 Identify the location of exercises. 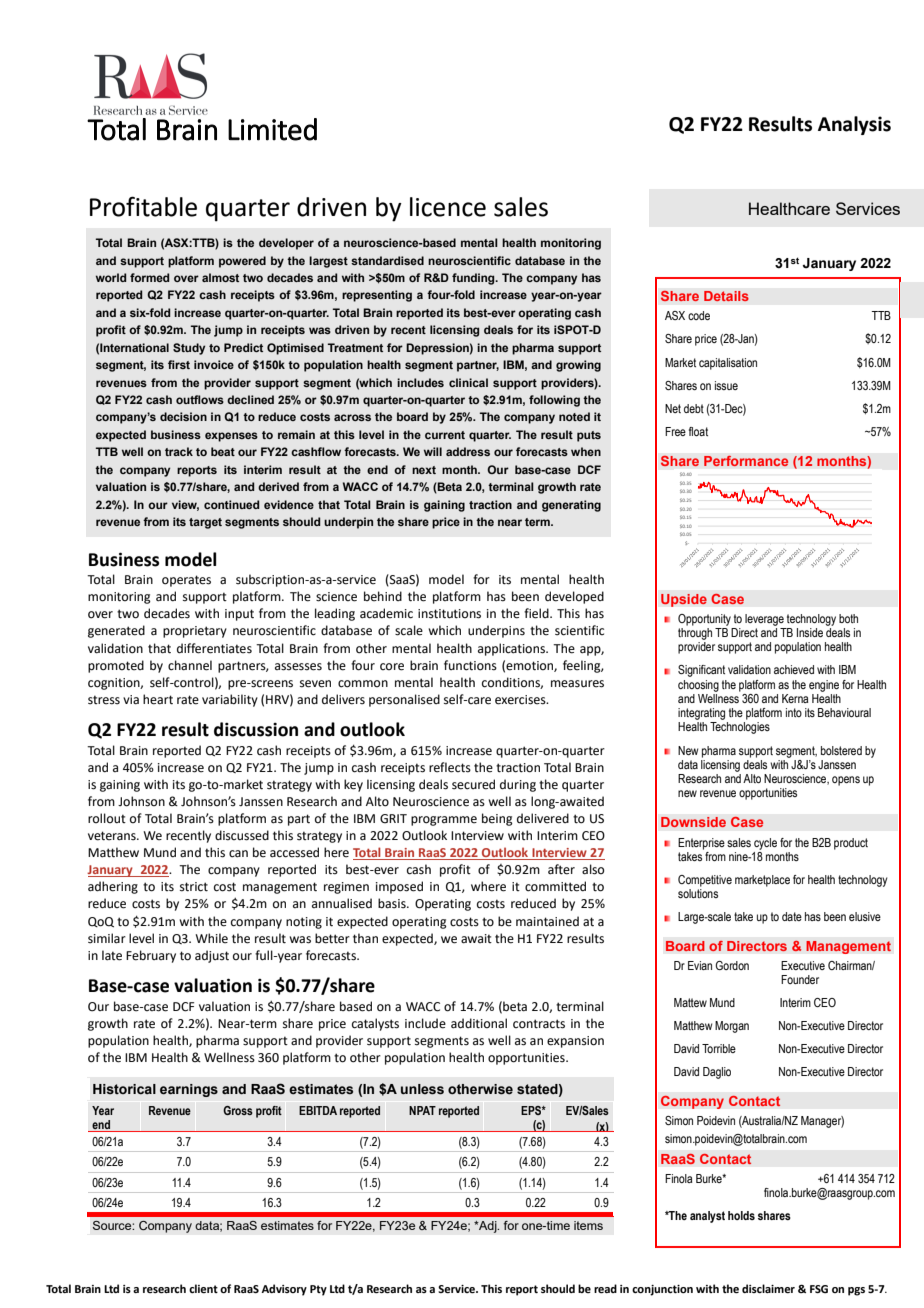
(521, 700).
